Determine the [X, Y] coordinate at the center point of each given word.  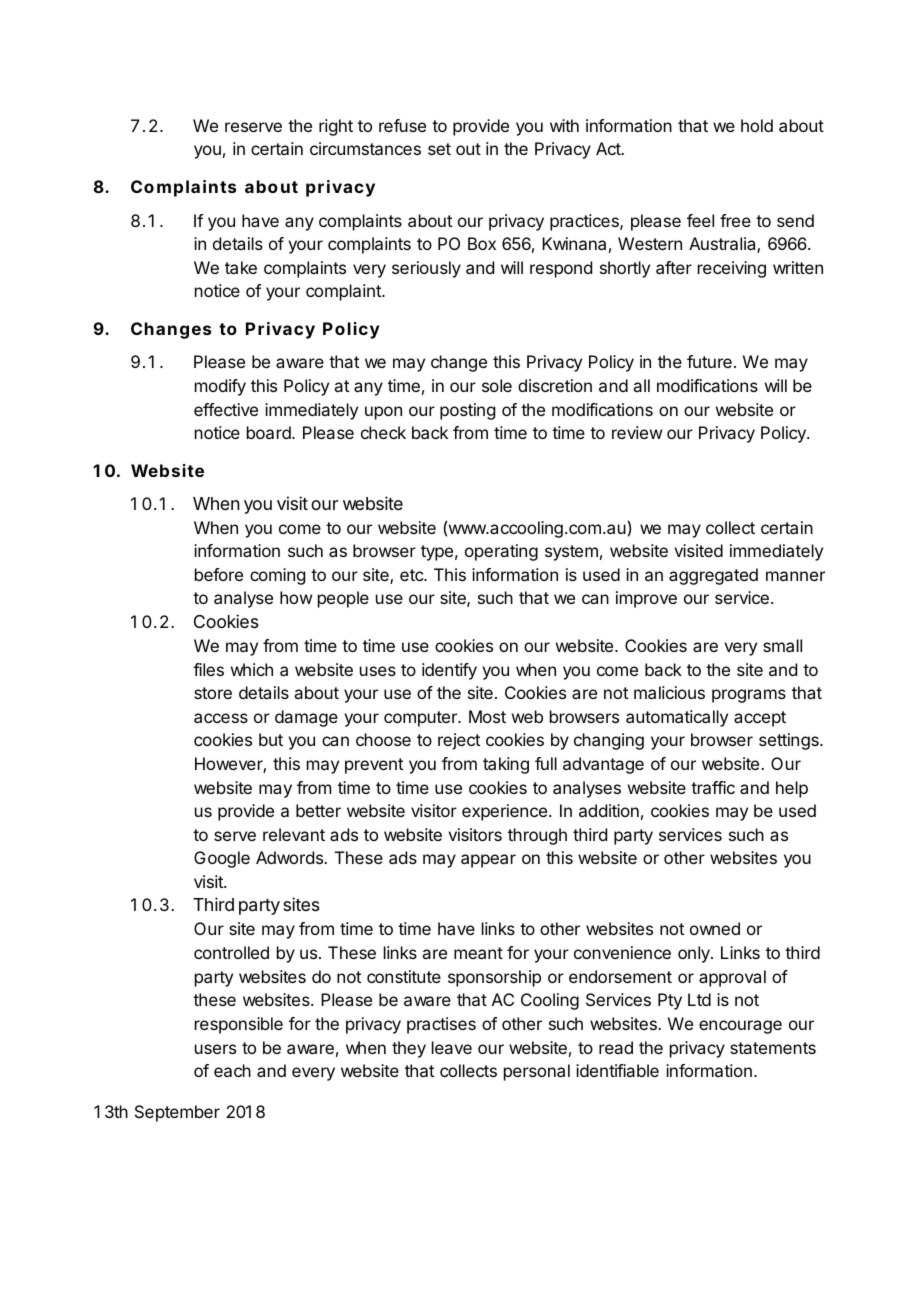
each [232, 1070]
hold [757, 125]
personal [537, 1072]
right [336, 127]
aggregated [713, 576]
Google [222, 859]
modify [220, 387]
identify [449, 671]
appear [488, 861]
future [709, 361]
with [564, 125]
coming [277, 576]
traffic [713, 787]
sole [497, 385]
